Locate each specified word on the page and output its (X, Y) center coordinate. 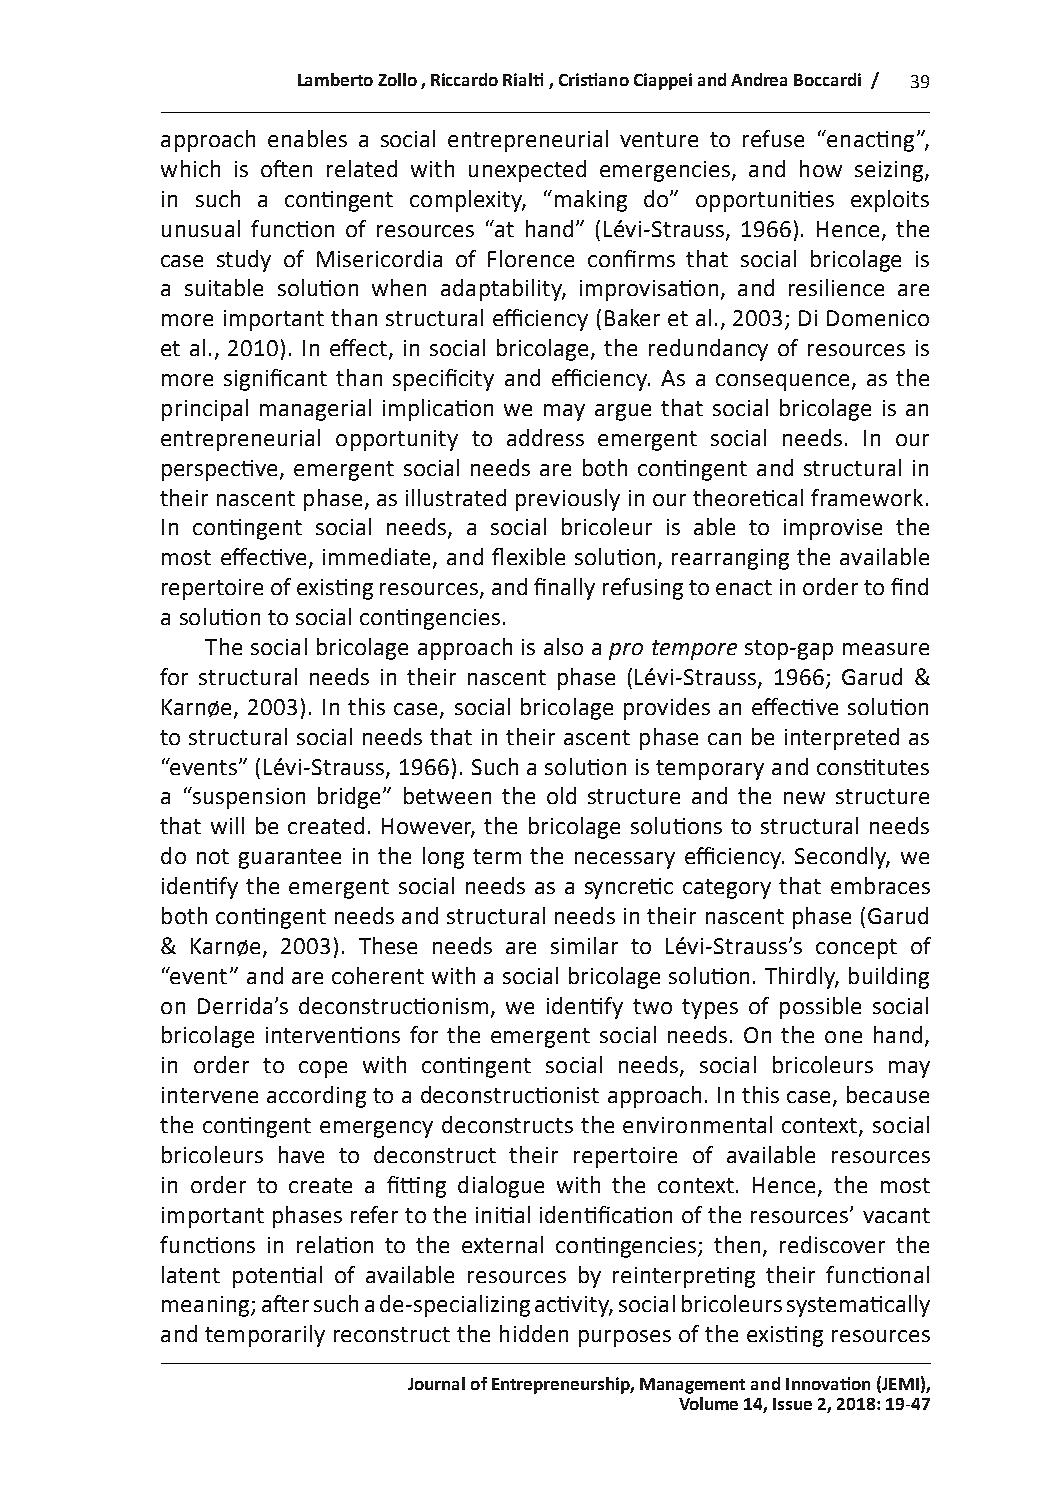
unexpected (527, 171)
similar (584, 945)
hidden (534, 1333)
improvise (833, 529)
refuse (773, 138)
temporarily (265, 1336)
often (286, 168)
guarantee (290, 859)
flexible (528, 556)
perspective (221, 470)
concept (856, 949)
